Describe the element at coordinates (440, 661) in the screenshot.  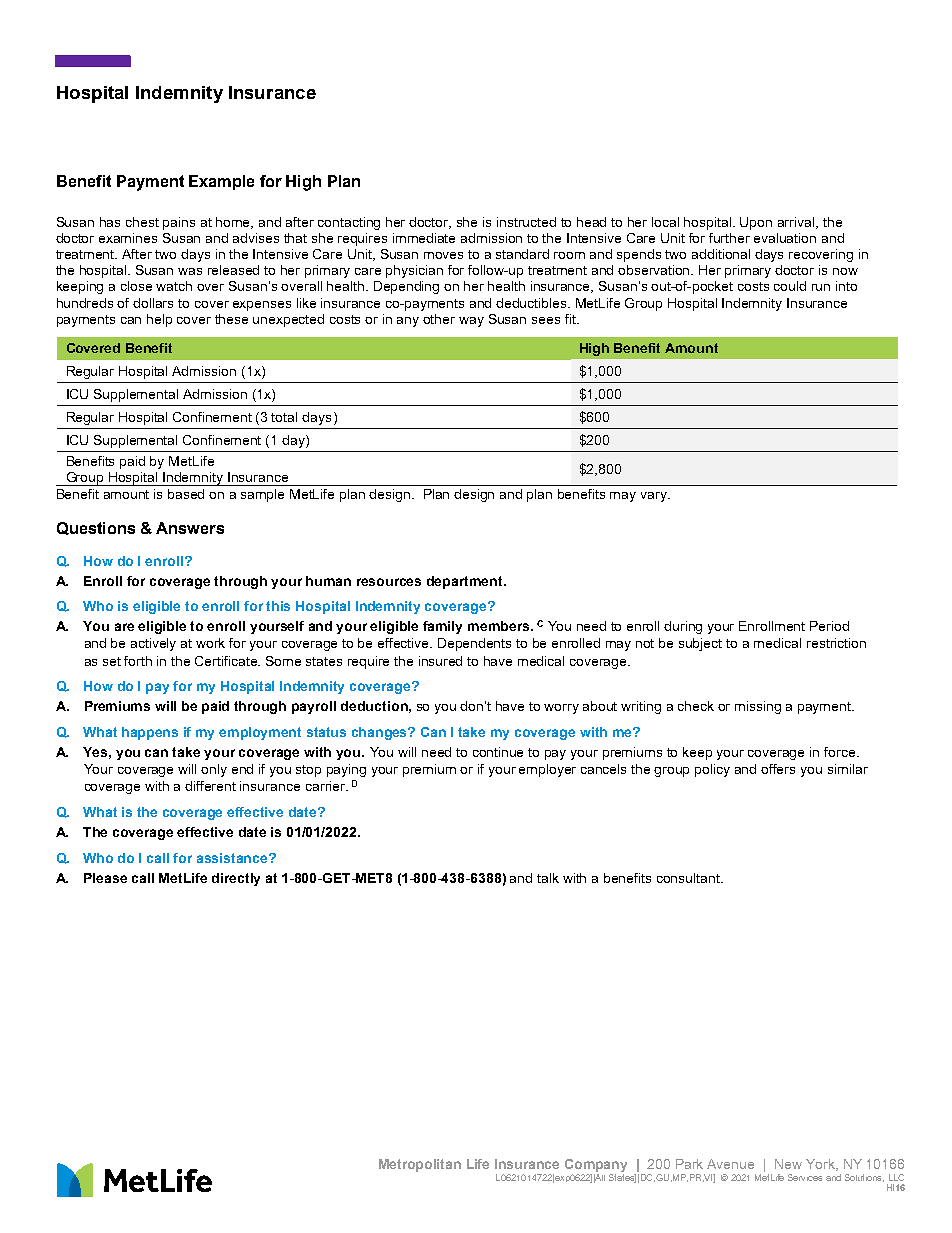
I see `insured` at that location.
